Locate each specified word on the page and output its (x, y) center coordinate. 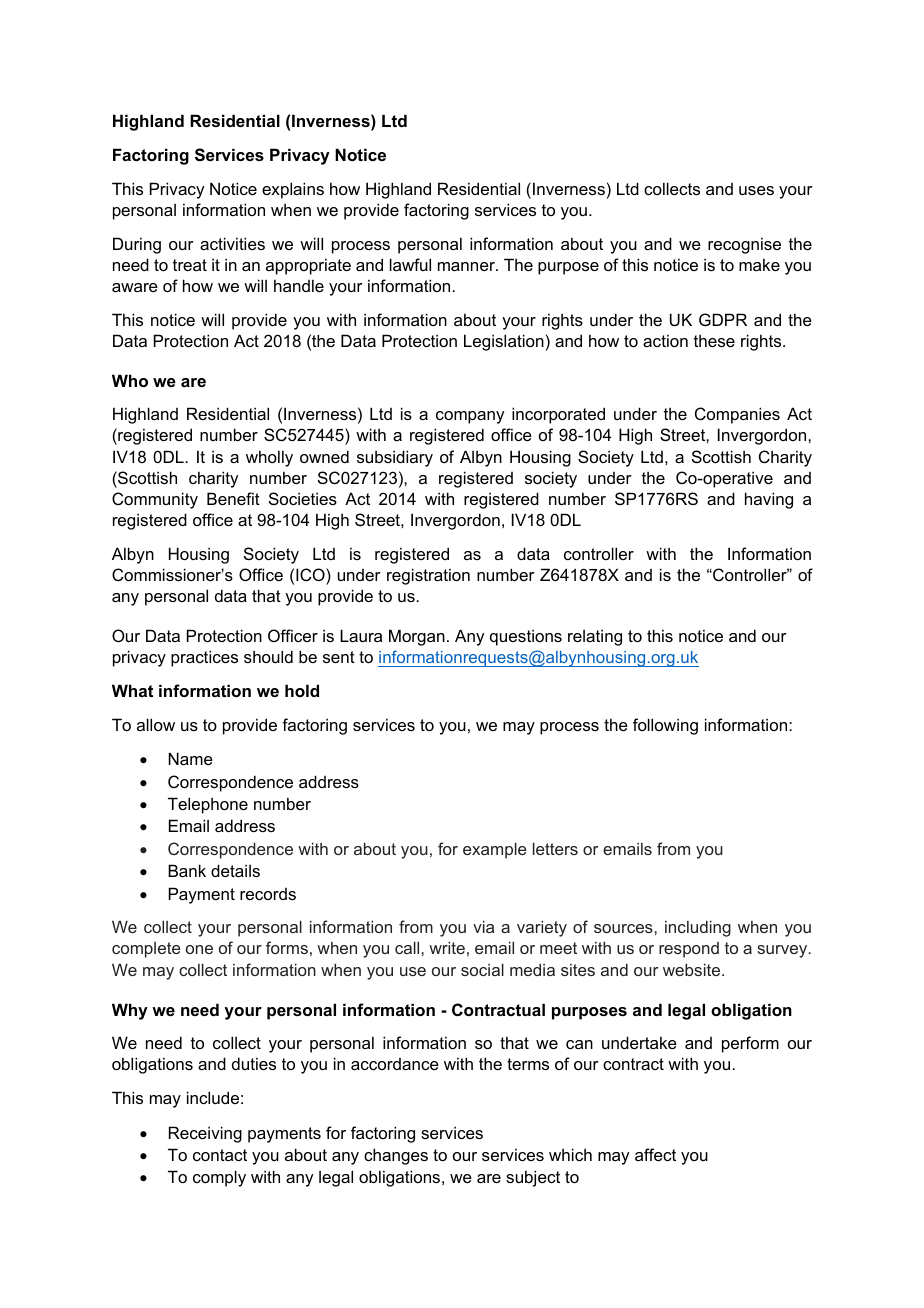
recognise (744, 245)
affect (655, 1154)
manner (467, 266)
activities (232, 243)
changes (396, 1156)
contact (220, 1155)
